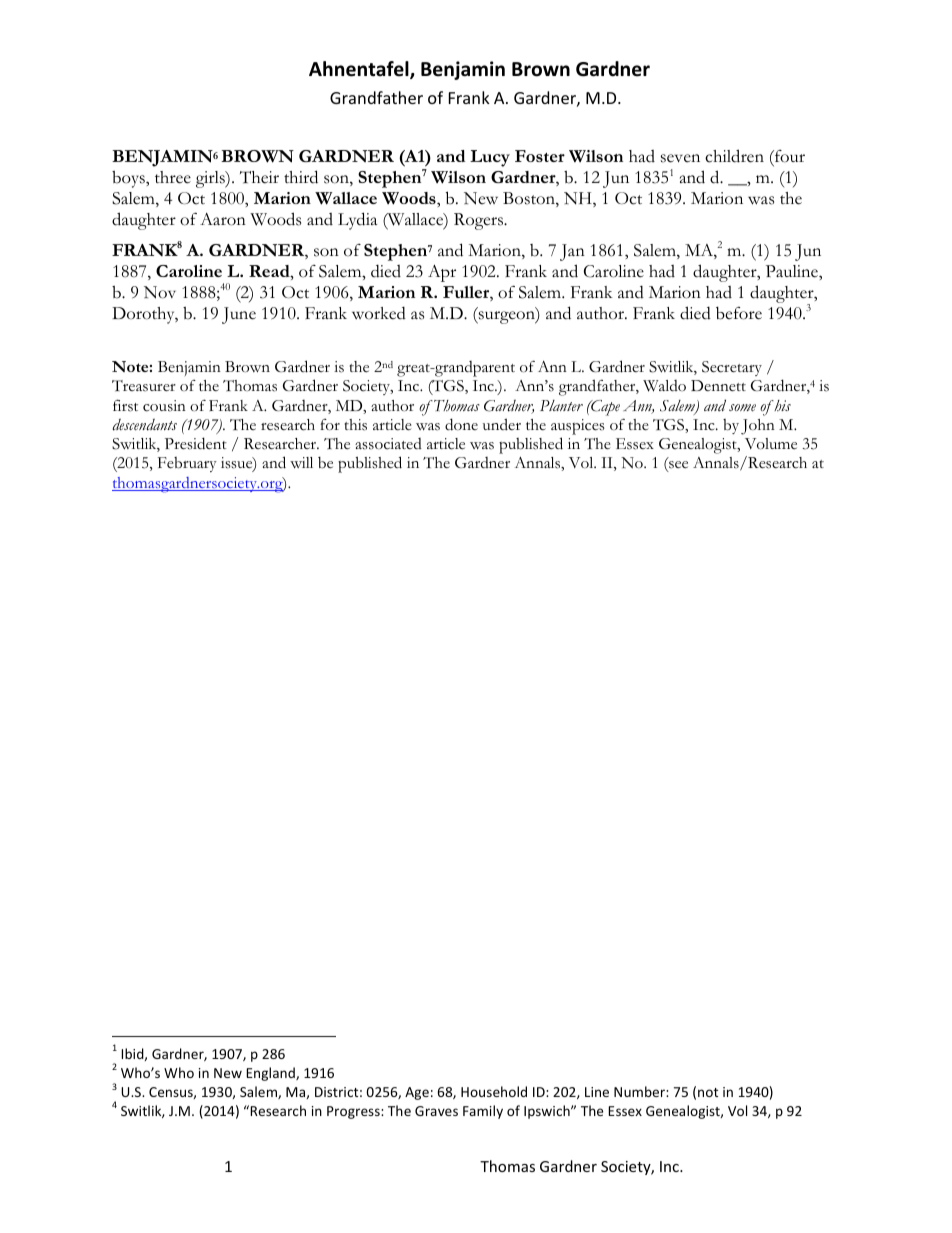  Describe the element at coordinates (640, 1091) in the document. I see `Number` at that location.
